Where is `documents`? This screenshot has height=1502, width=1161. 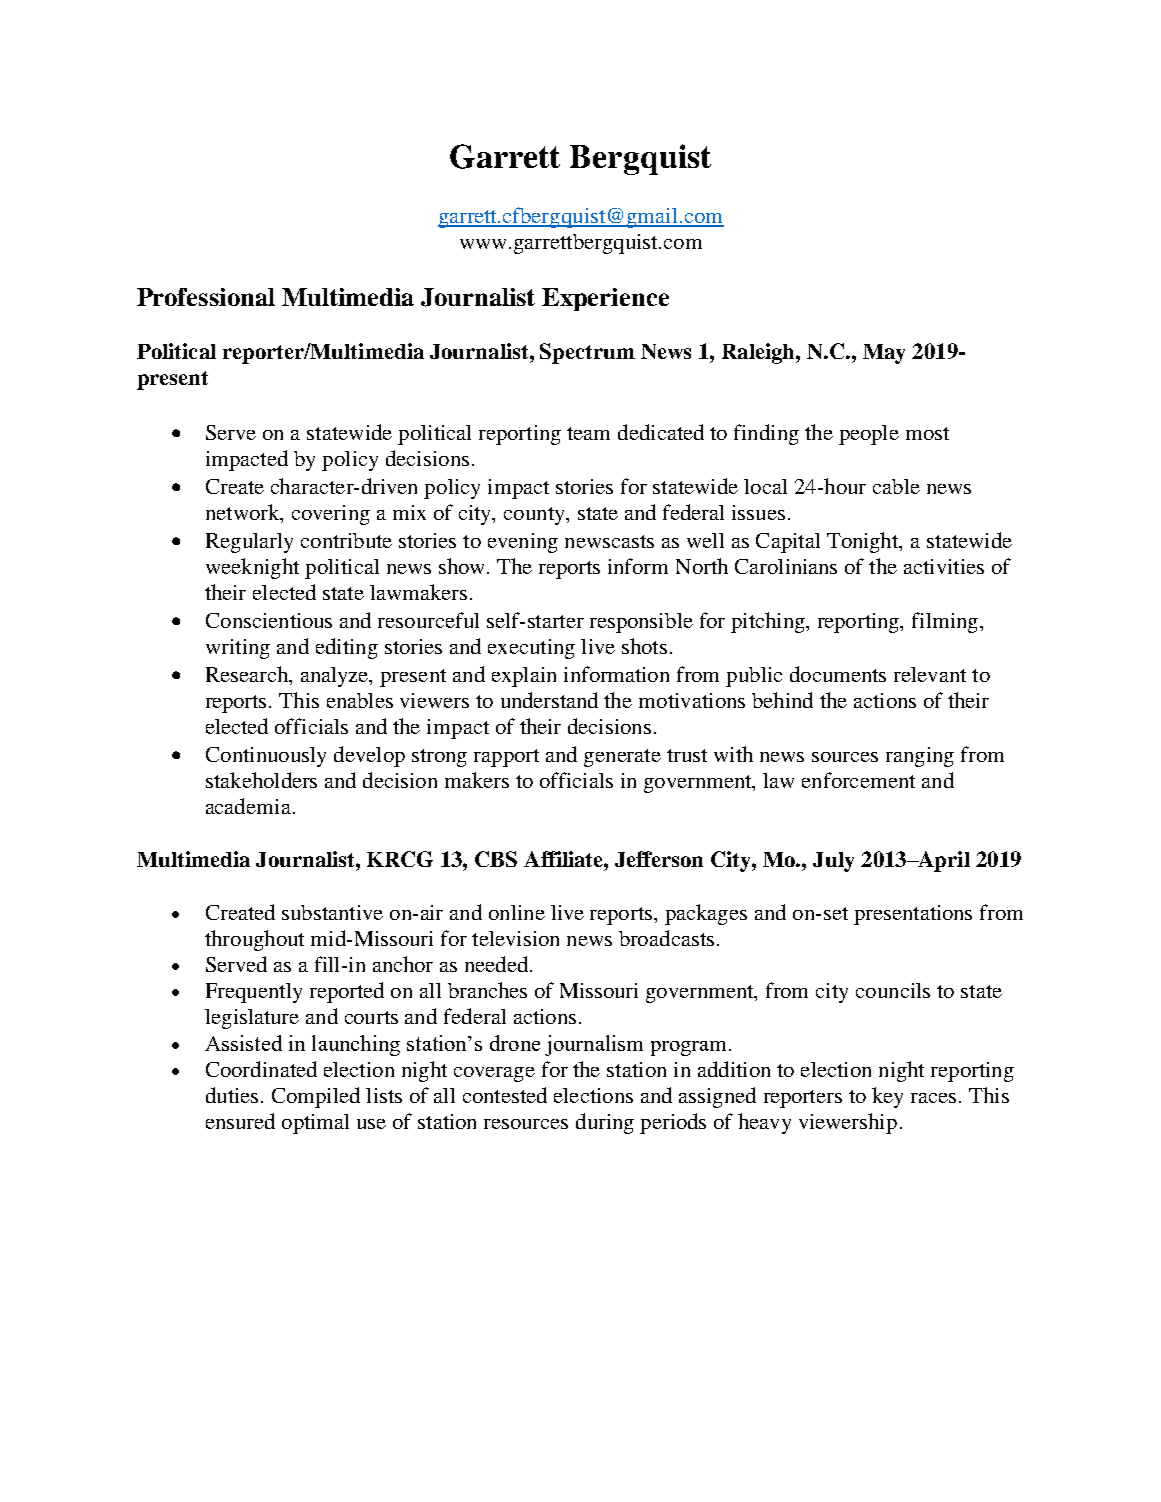 documents is located at coordinates (838, 674).
